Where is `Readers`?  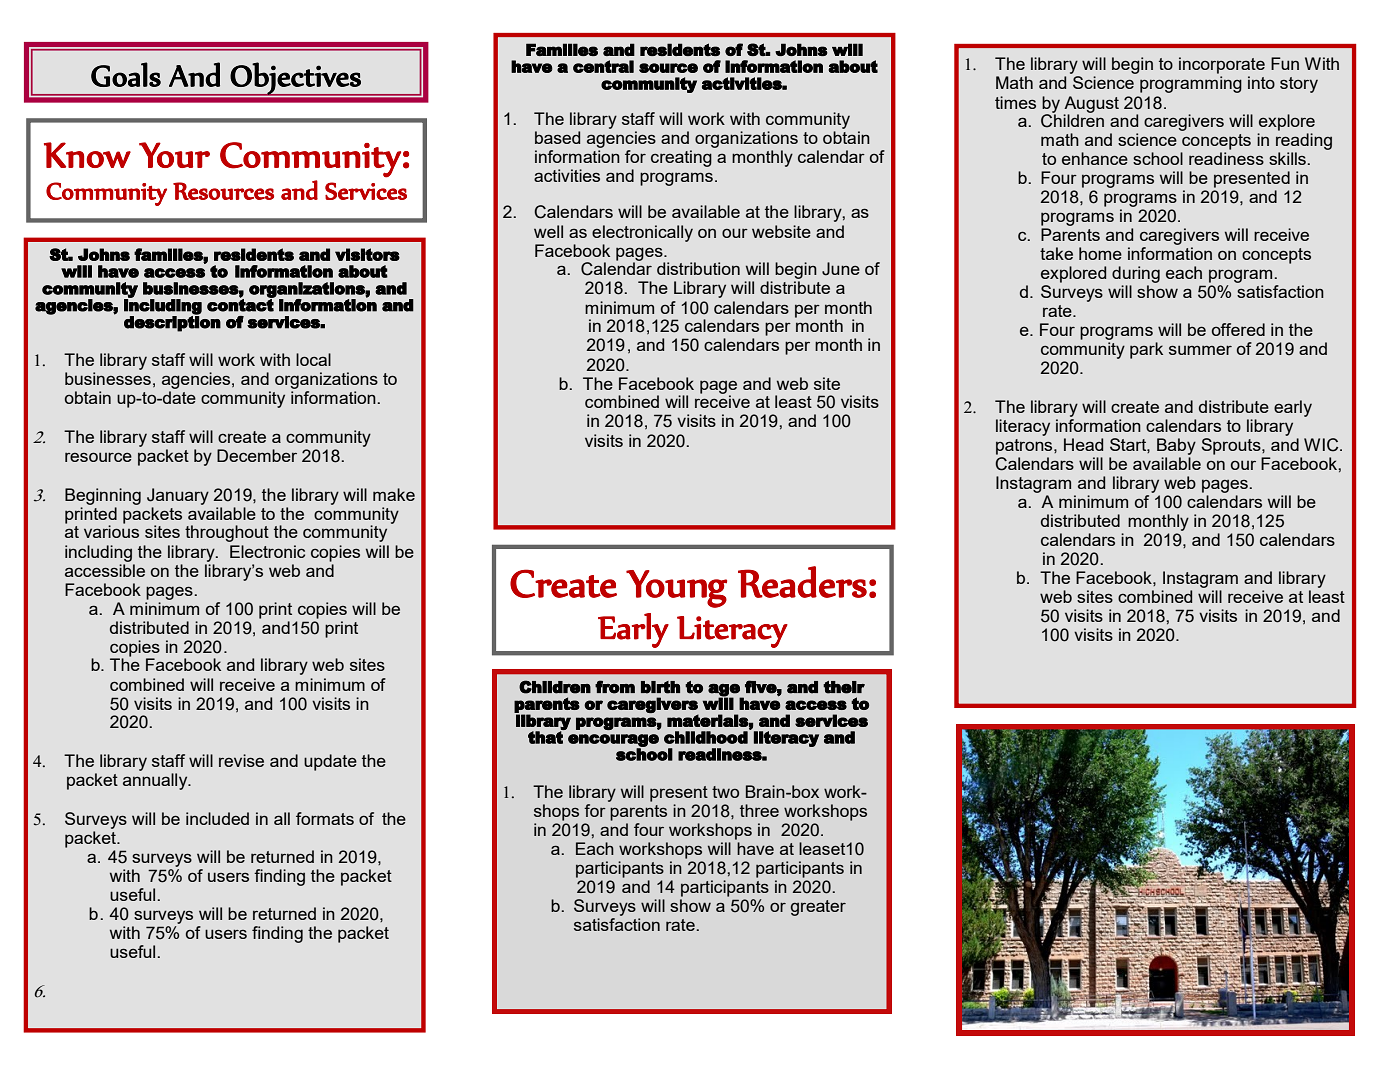
Readers is located at coordinates (802, 582).
